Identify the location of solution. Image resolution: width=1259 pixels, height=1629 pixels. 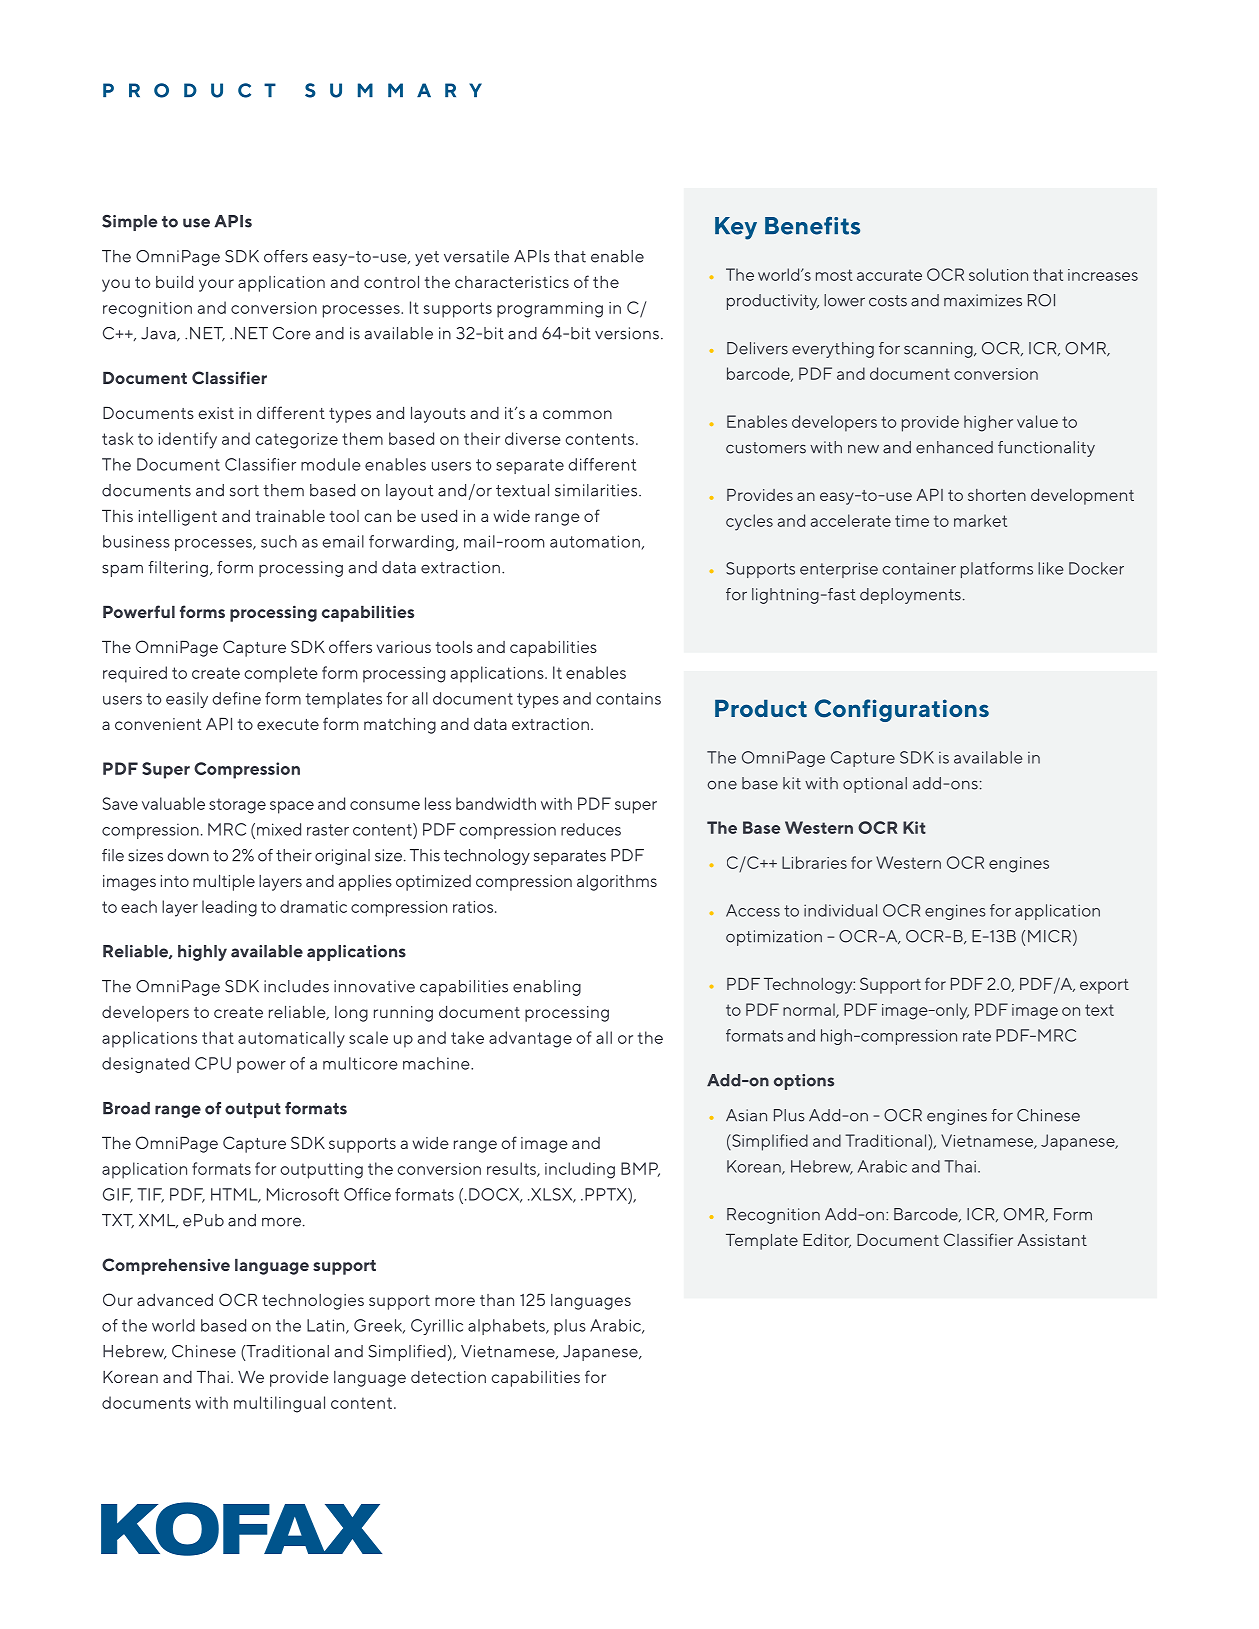
(998, 274).
